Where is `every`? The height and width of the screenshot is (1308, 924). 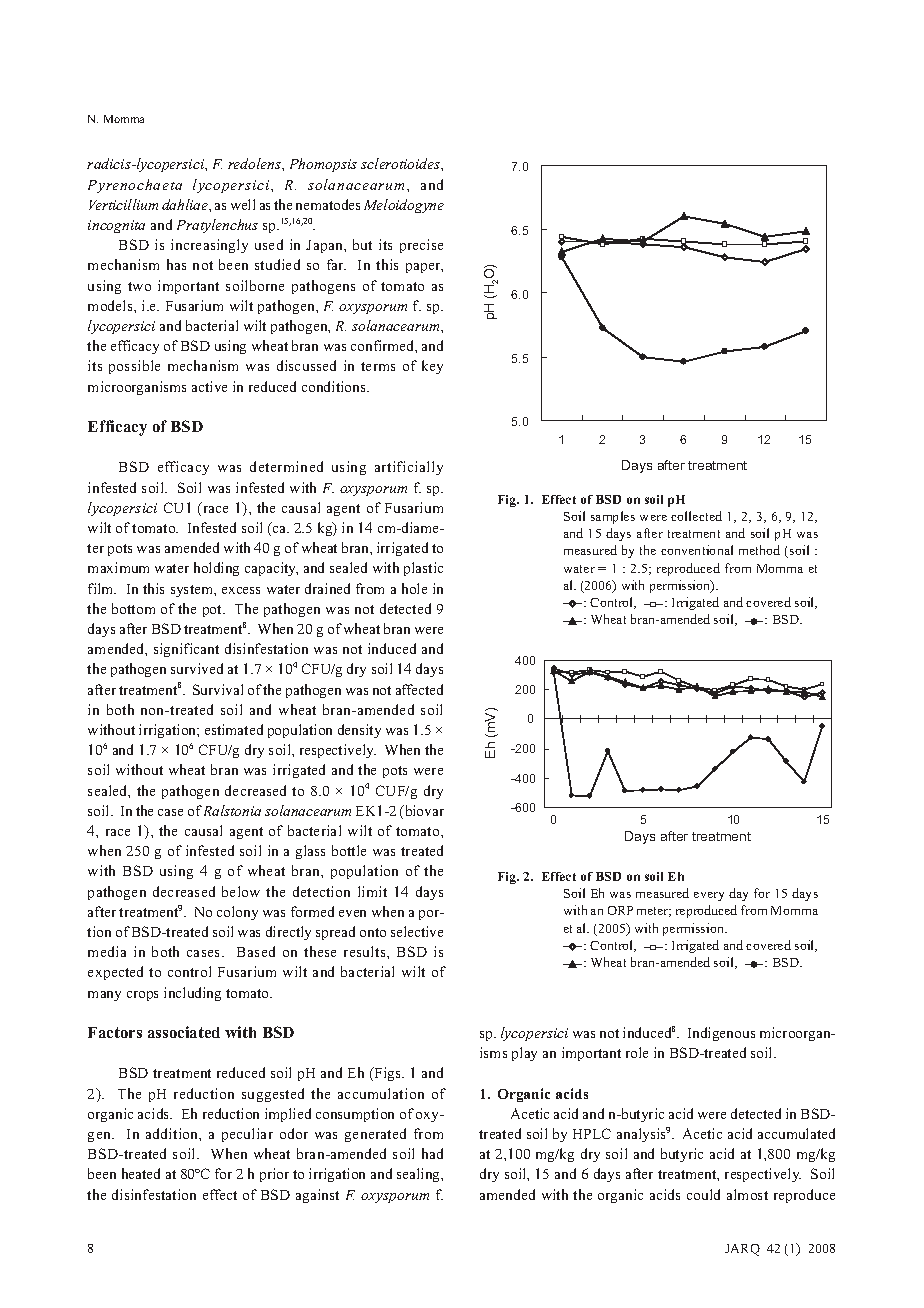 every is located at coordinates (709, 896).
